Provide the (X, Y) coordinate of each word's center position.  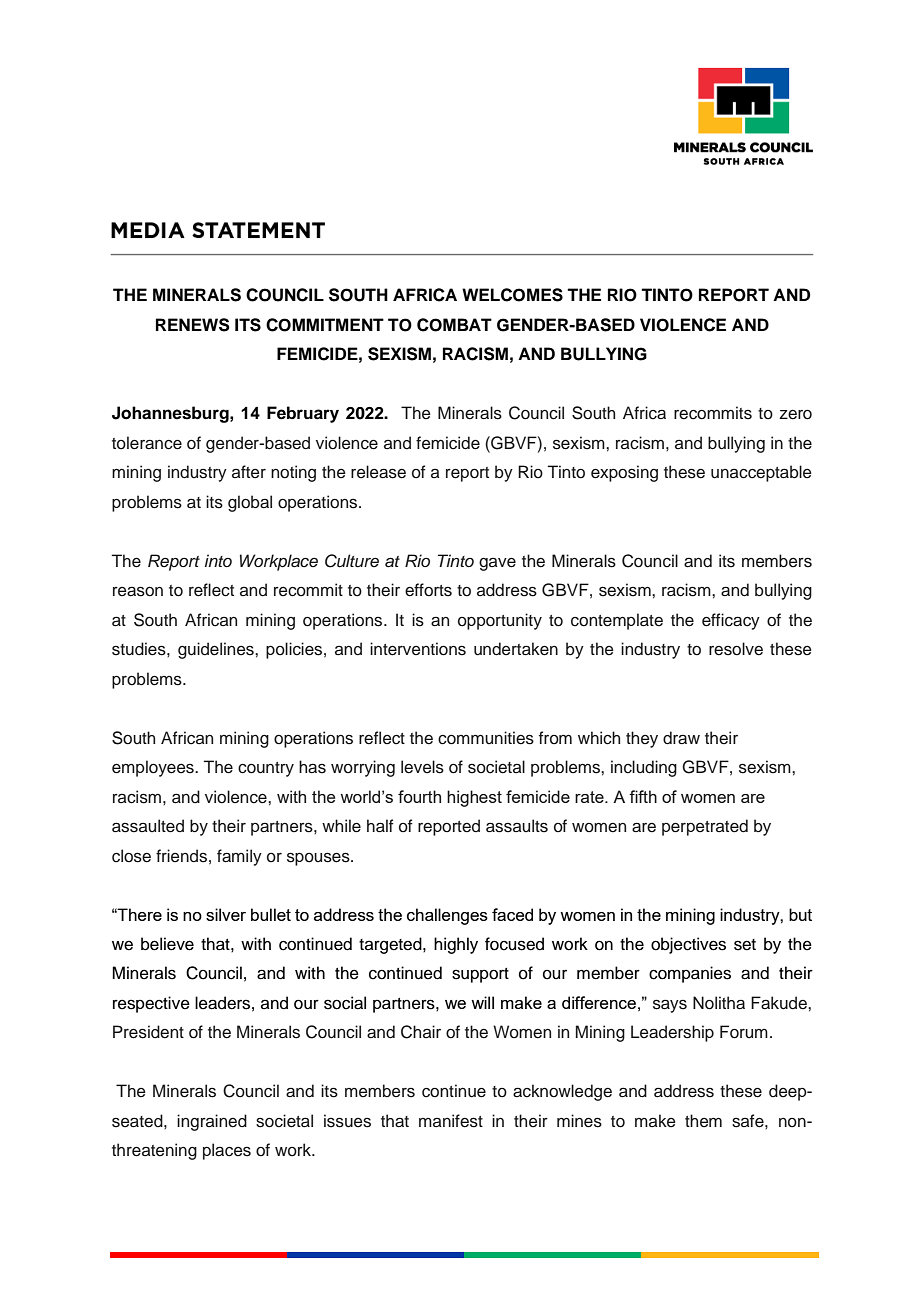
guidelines (217, 650)
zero (795, 415)
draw (681, 738)
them (703, 1120)
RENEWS (193, 325)
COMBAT (454, 325)
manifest (451, 1121)
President (148, 1032)
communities (486, 738)
